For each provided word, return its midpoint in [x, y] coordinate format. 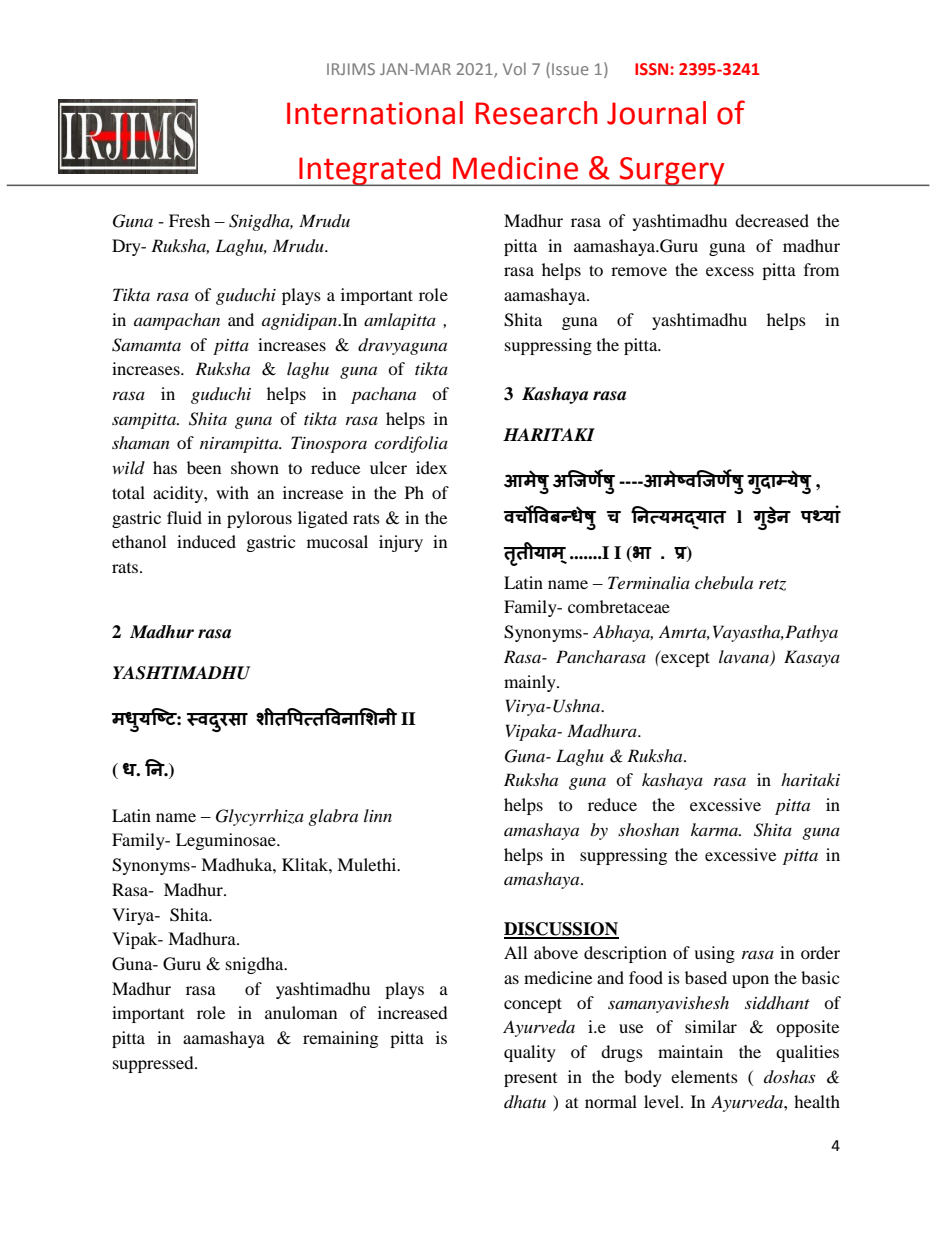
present [530, 1080]
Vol [514, 68]
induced [206, 541]
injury [401, 543]
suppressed [154, 1064]
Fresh [189, 220]
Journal [656, 113]
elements [704, 1076]
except [684, 659]
